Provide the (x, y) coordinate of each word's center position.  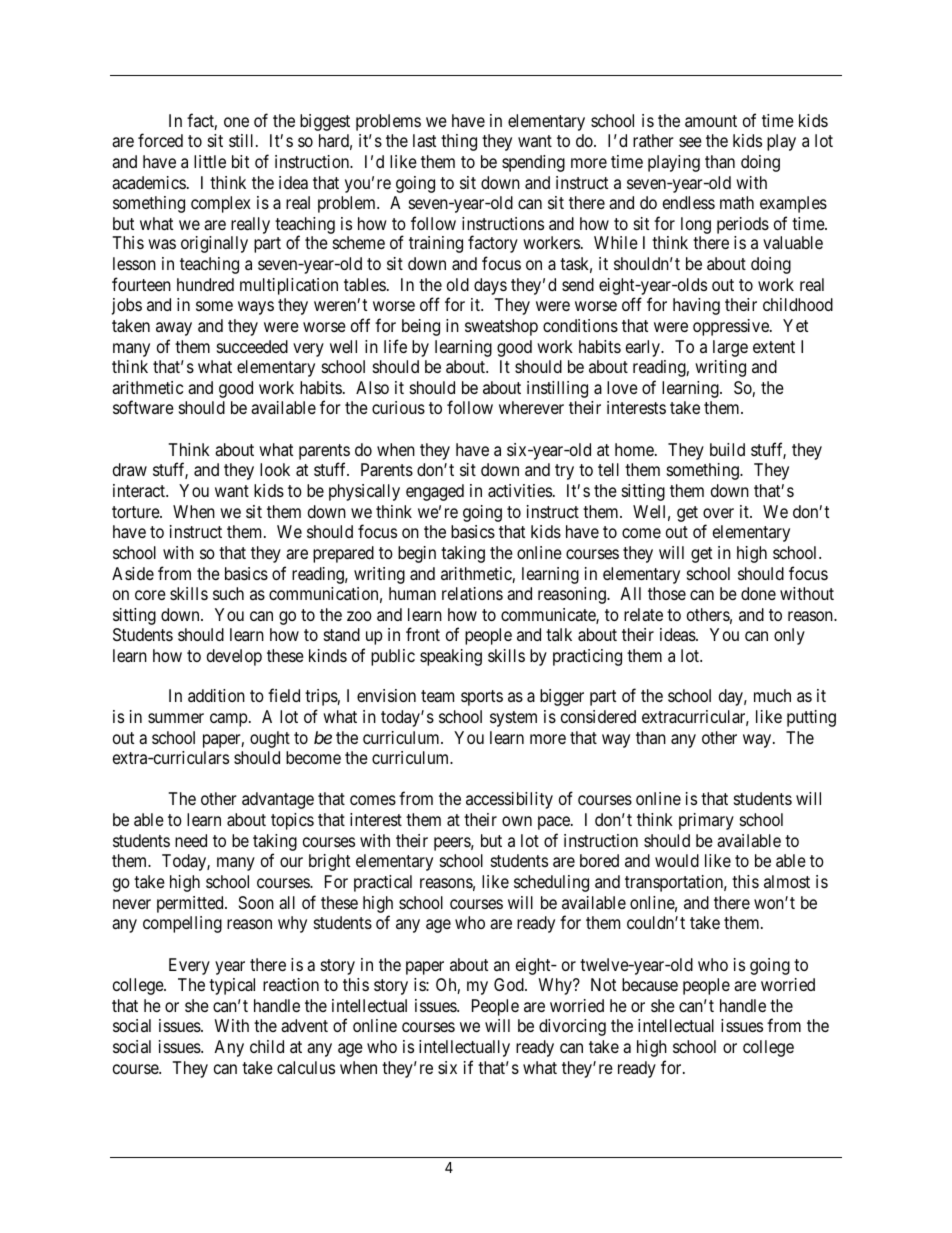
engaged (435, 492)
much (772, 695)
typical (232, 986)
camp (229, 720)
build (727, 449)
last (424, 141)
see (690, 142)
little (210, 161)
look (275, 469)
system (513, 719)
